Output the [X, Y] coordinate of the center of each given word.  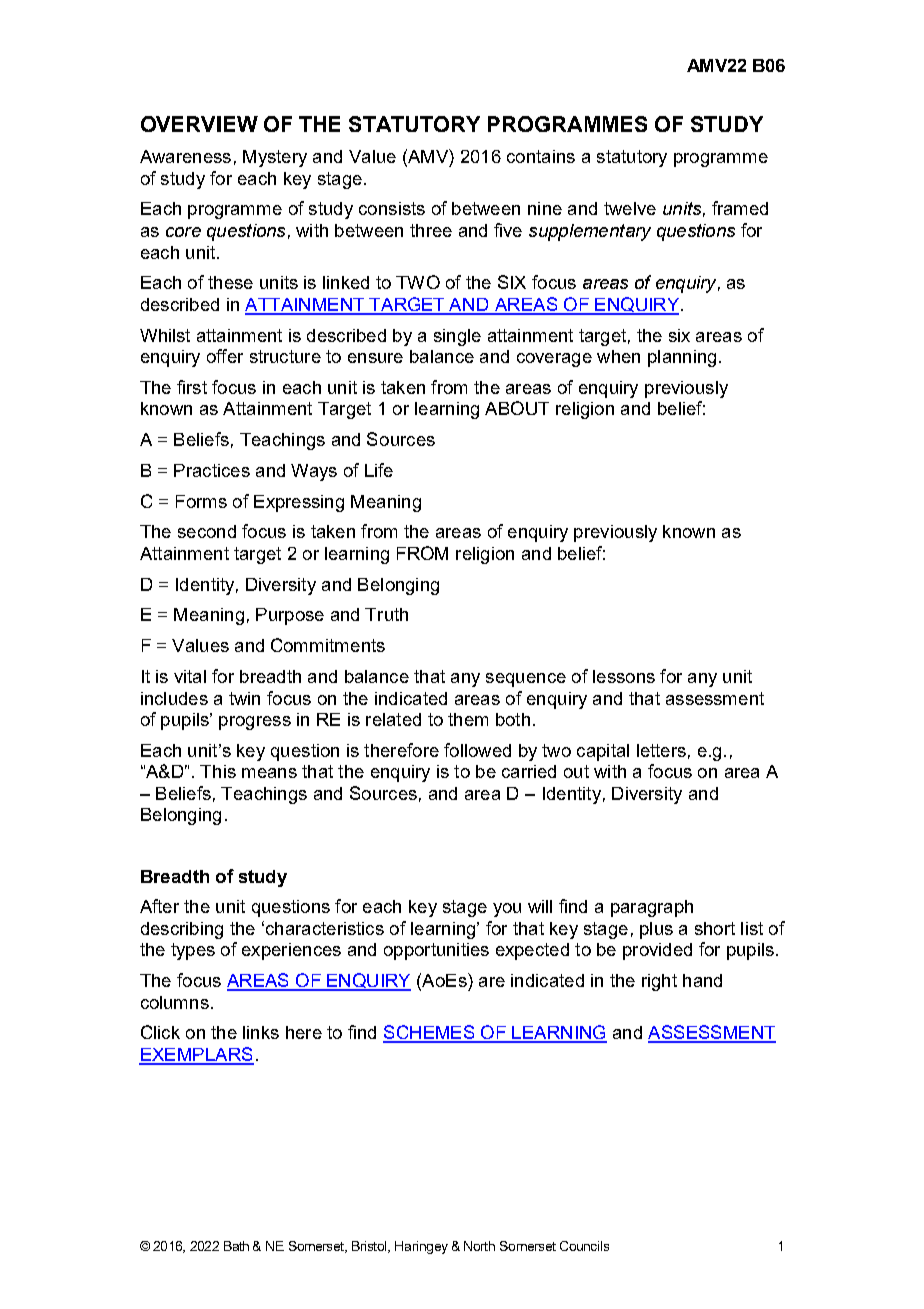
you [507, 910]
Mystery [275, 158]
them [468, 719]
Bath [236, 1246]
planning [682, 358]
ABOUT [517, 408]
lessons [624, 676]
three [431, 230]
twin [244, 698]
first [192, 387]
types [193, 951]
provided [657, 951]
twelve [630, 208]
